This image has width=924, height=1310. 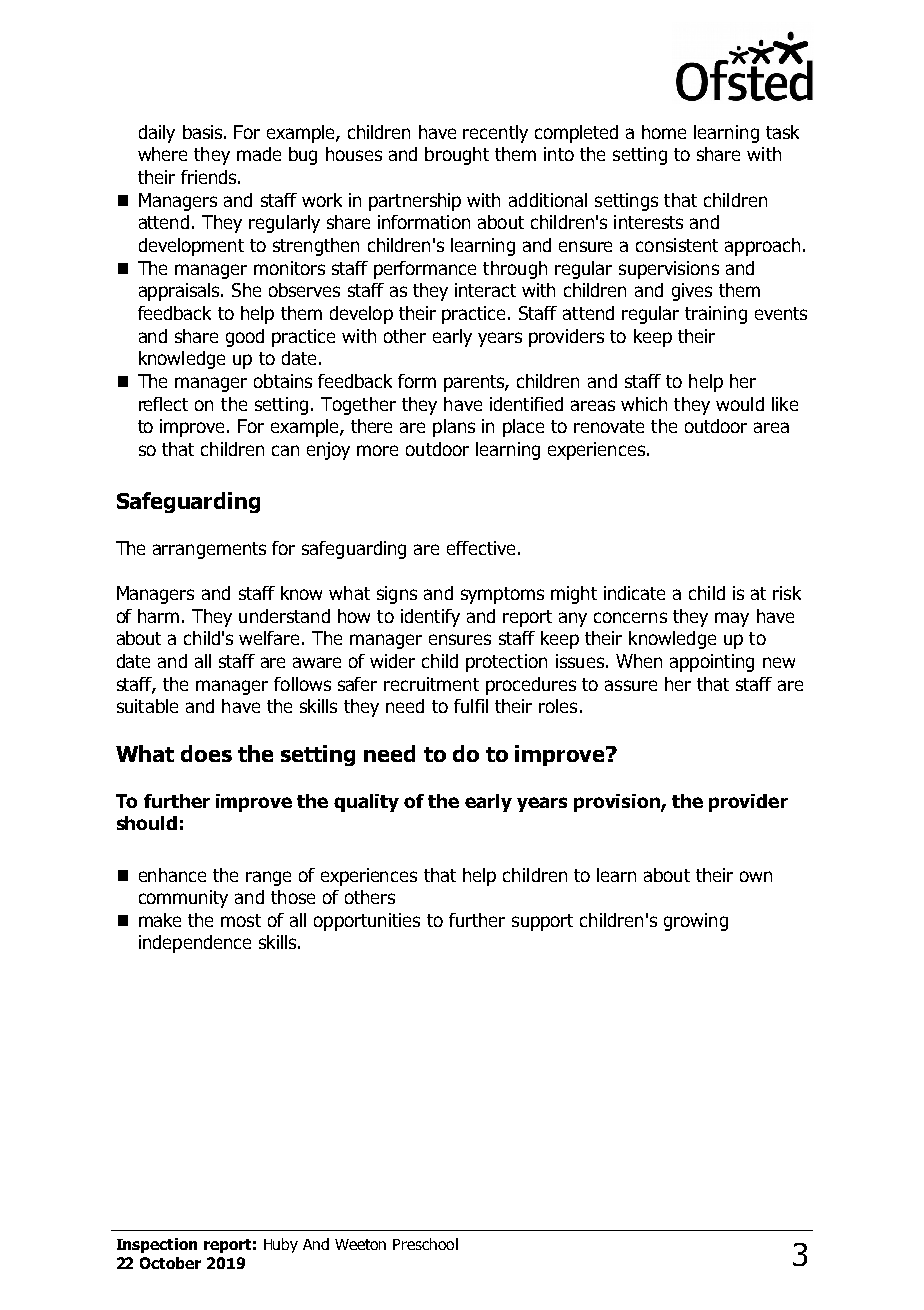 I want to click on would, so click(x=740, y=404).
